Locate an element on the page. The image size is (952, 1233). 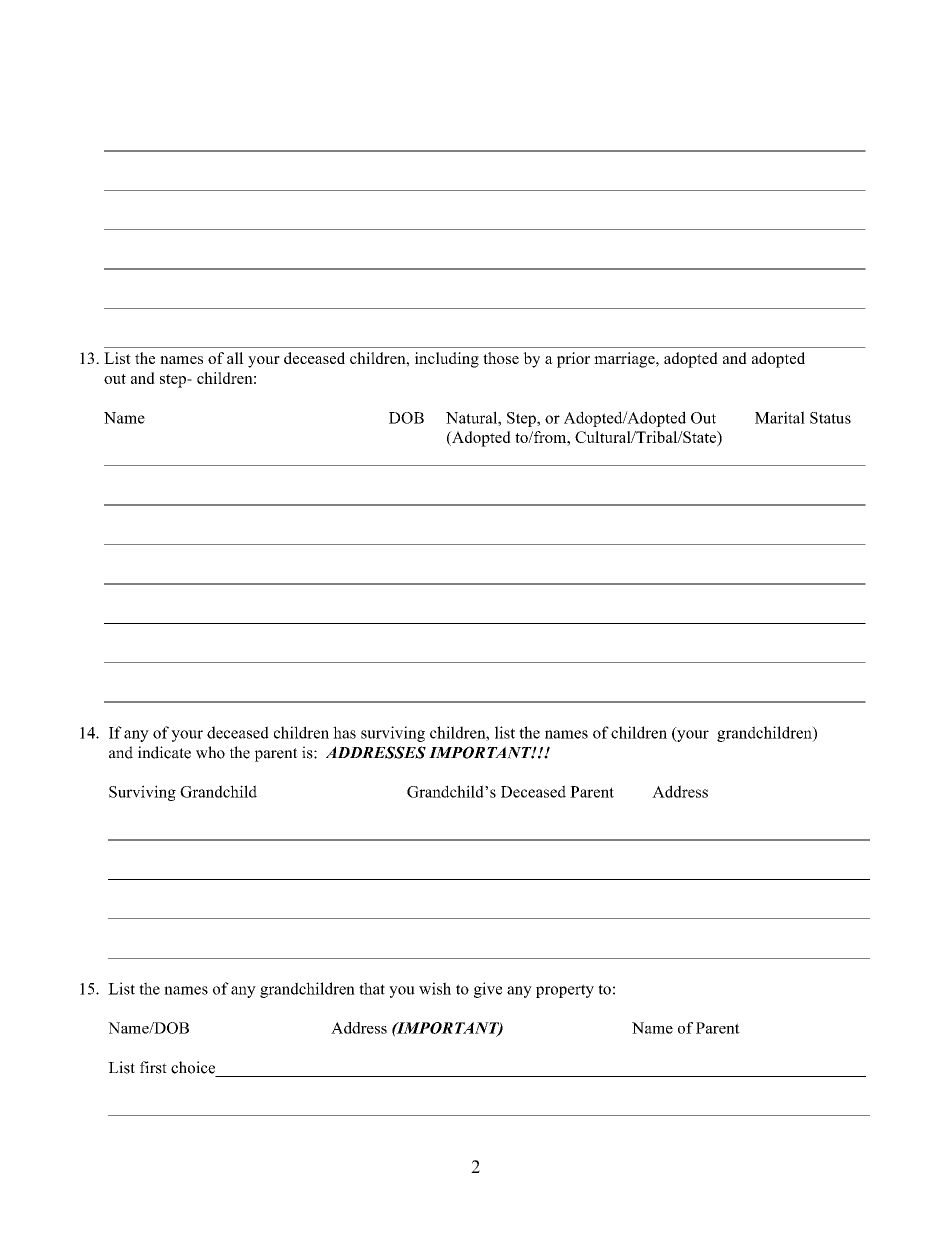
first is located at coordinates (153, 1067).
